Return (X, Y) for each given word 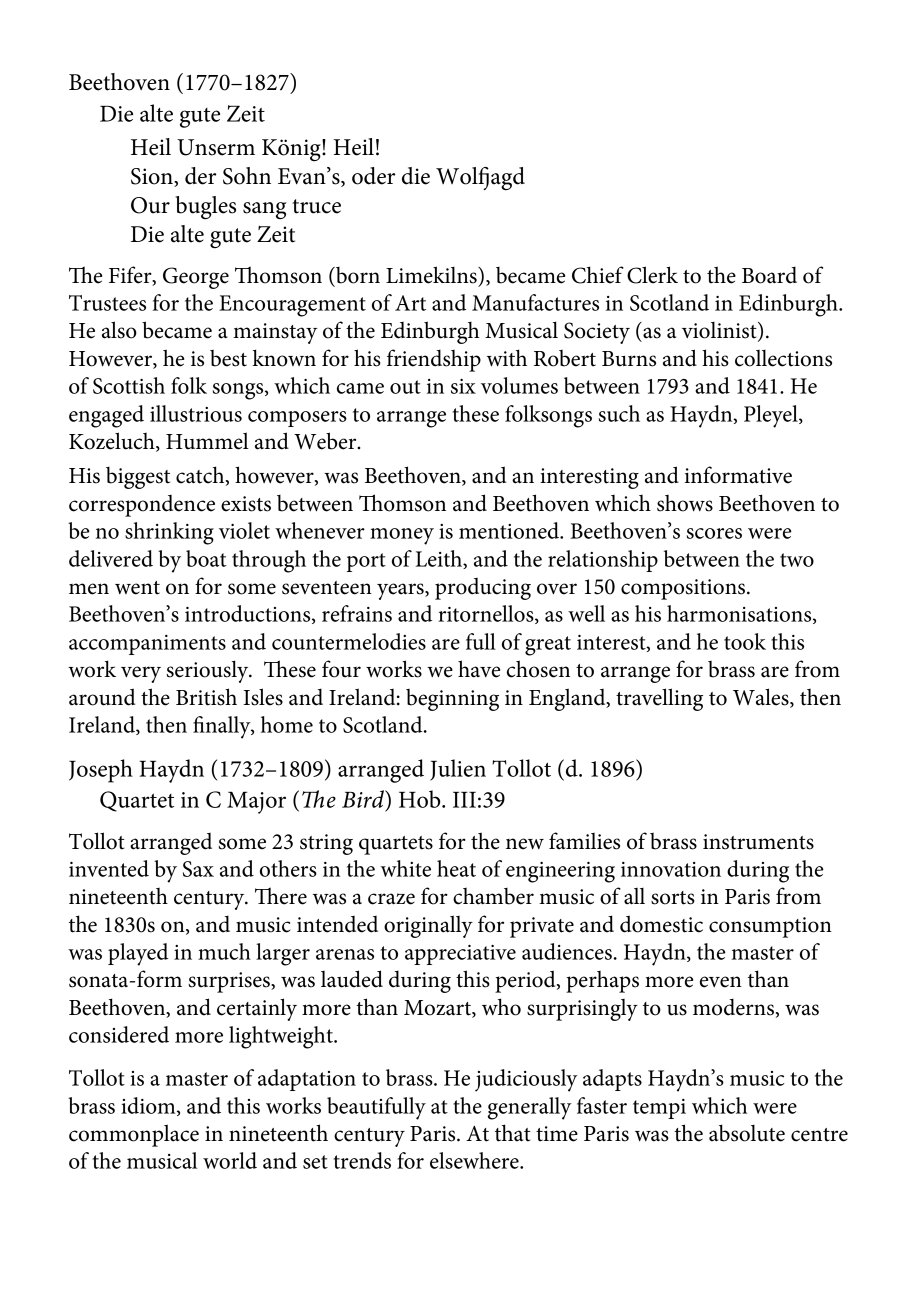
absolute (747, 1133)
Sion (153, 177)
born (357, 275)
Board (769, 275)
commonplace (134, 1135)
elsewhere (475, 1160)
